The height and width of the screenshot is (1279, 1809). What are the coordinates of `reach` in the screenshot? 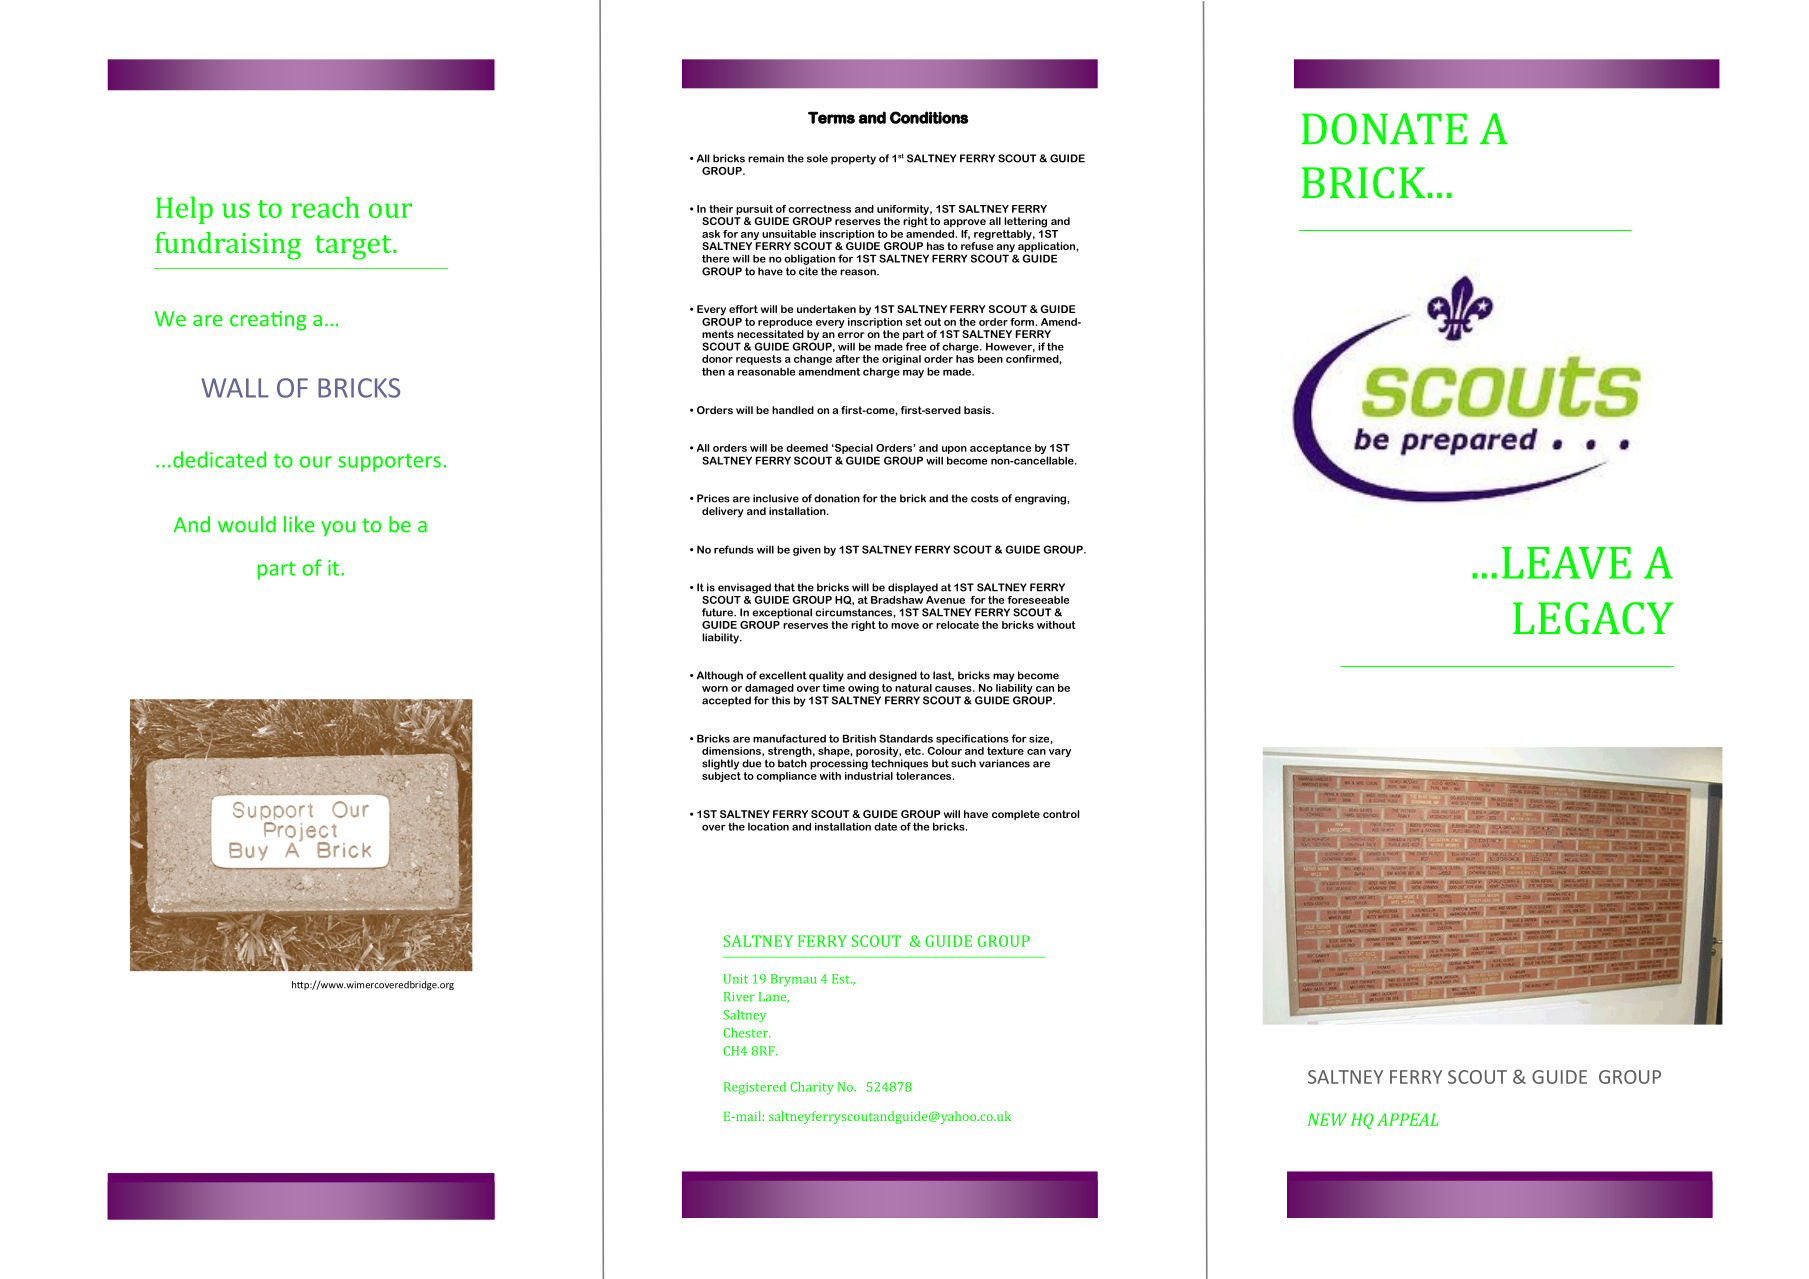 It's located at (325, 207).
